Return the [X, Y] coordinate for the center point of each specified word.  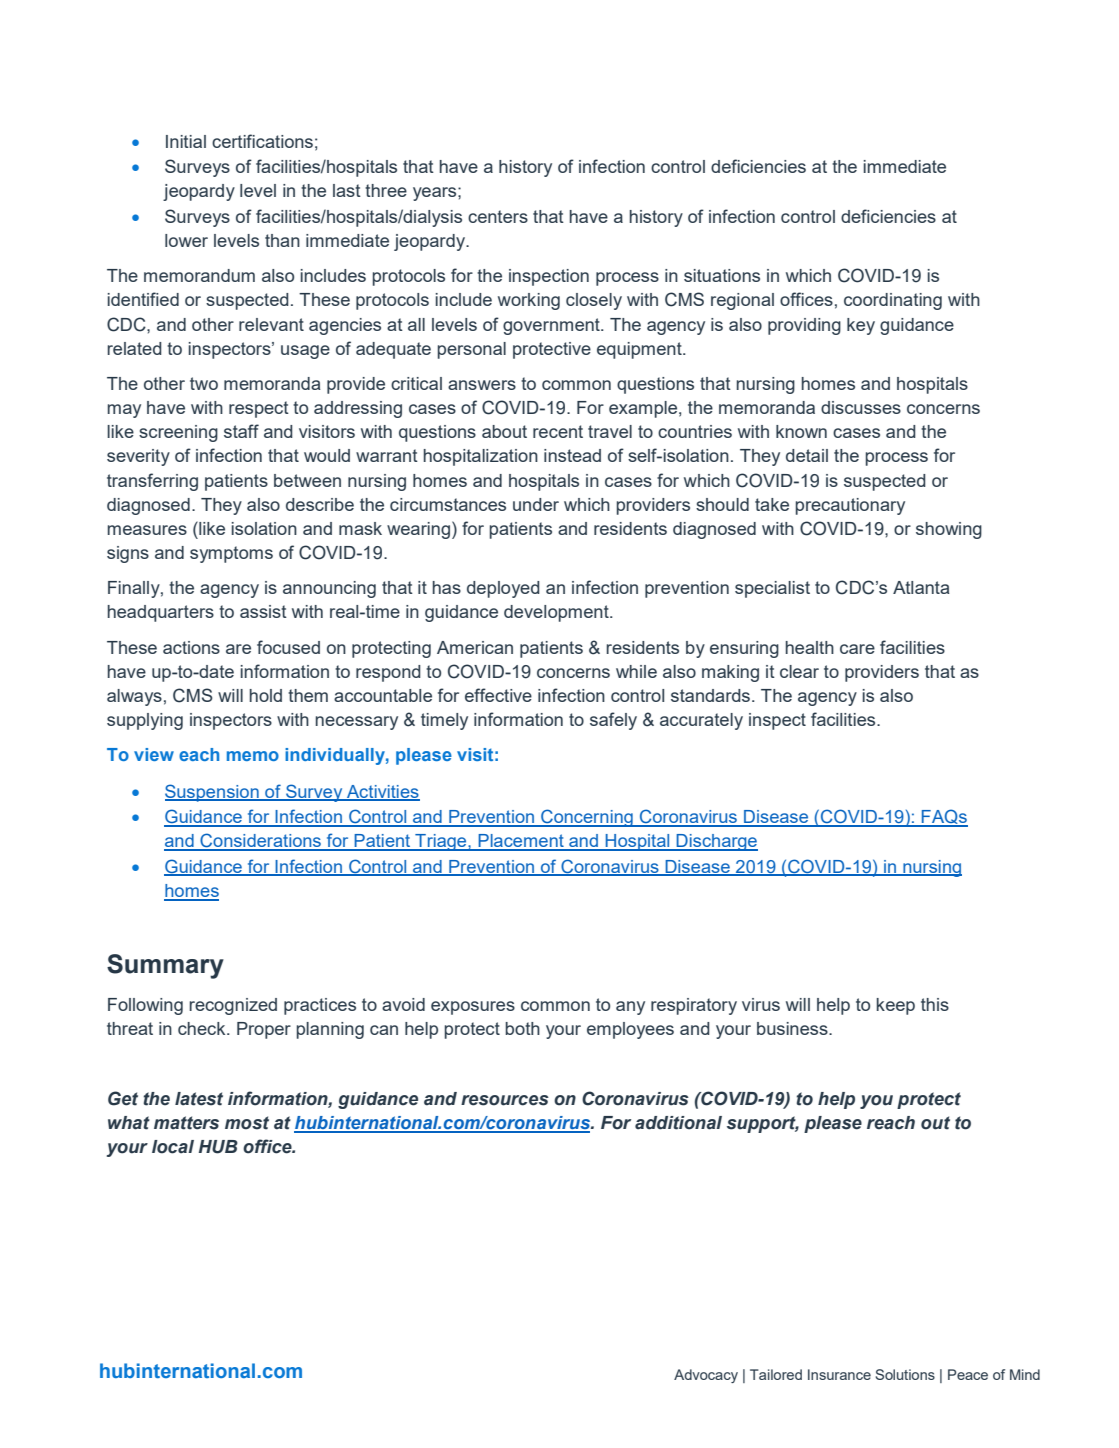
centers [498, 216]
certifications [262, 141]
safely [613, 721]
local [173, 1147]
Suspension [213, 793]
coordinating [893, 301]
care [857, 649]
